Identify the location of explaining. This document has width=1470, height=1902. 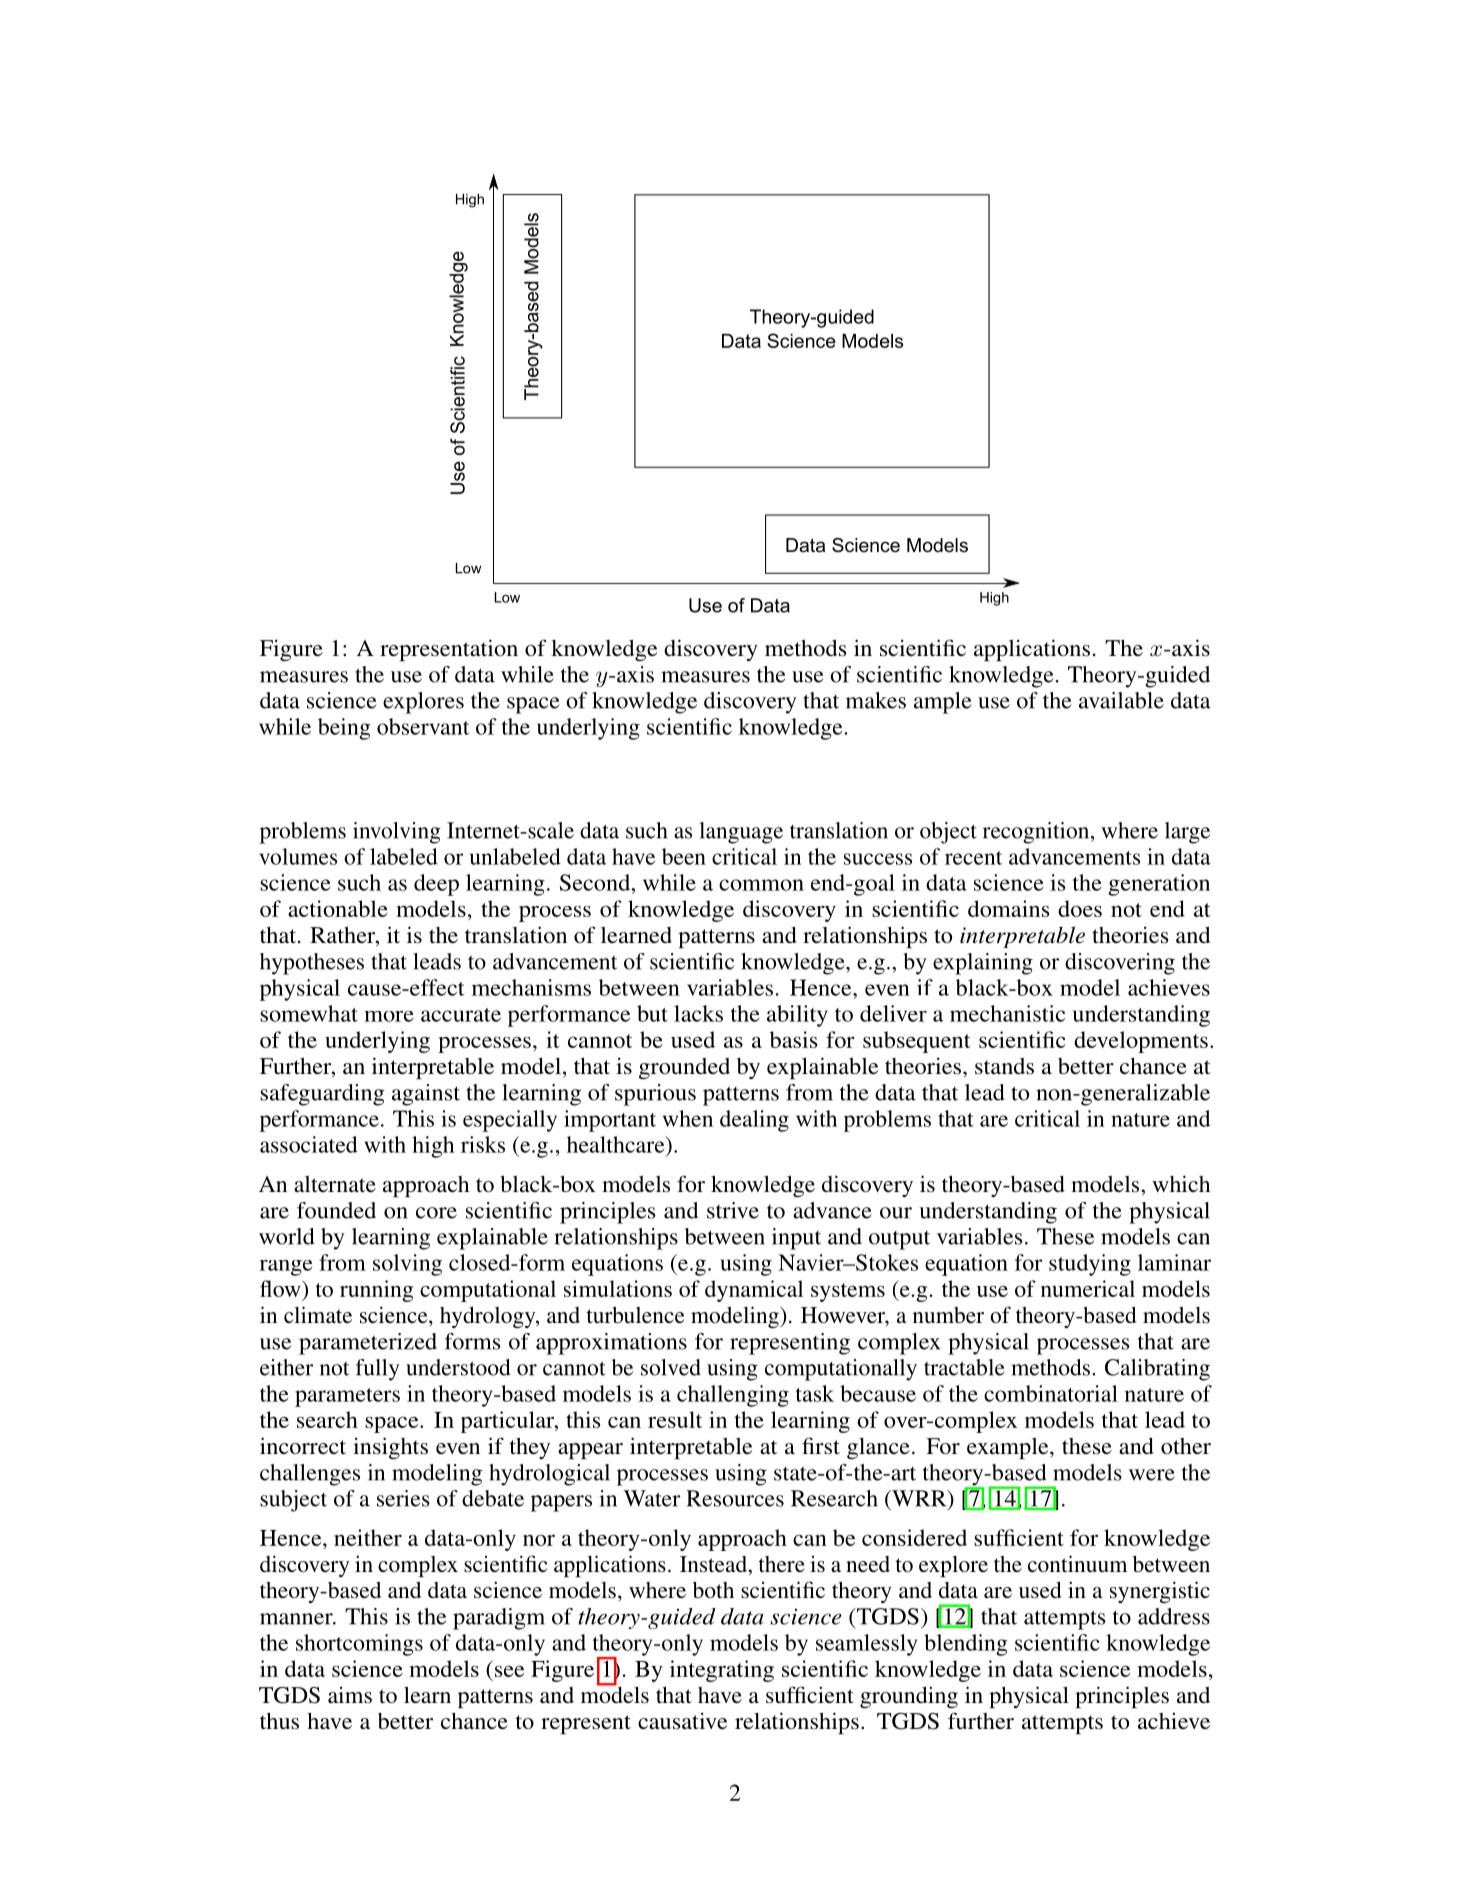
(983, 964).
